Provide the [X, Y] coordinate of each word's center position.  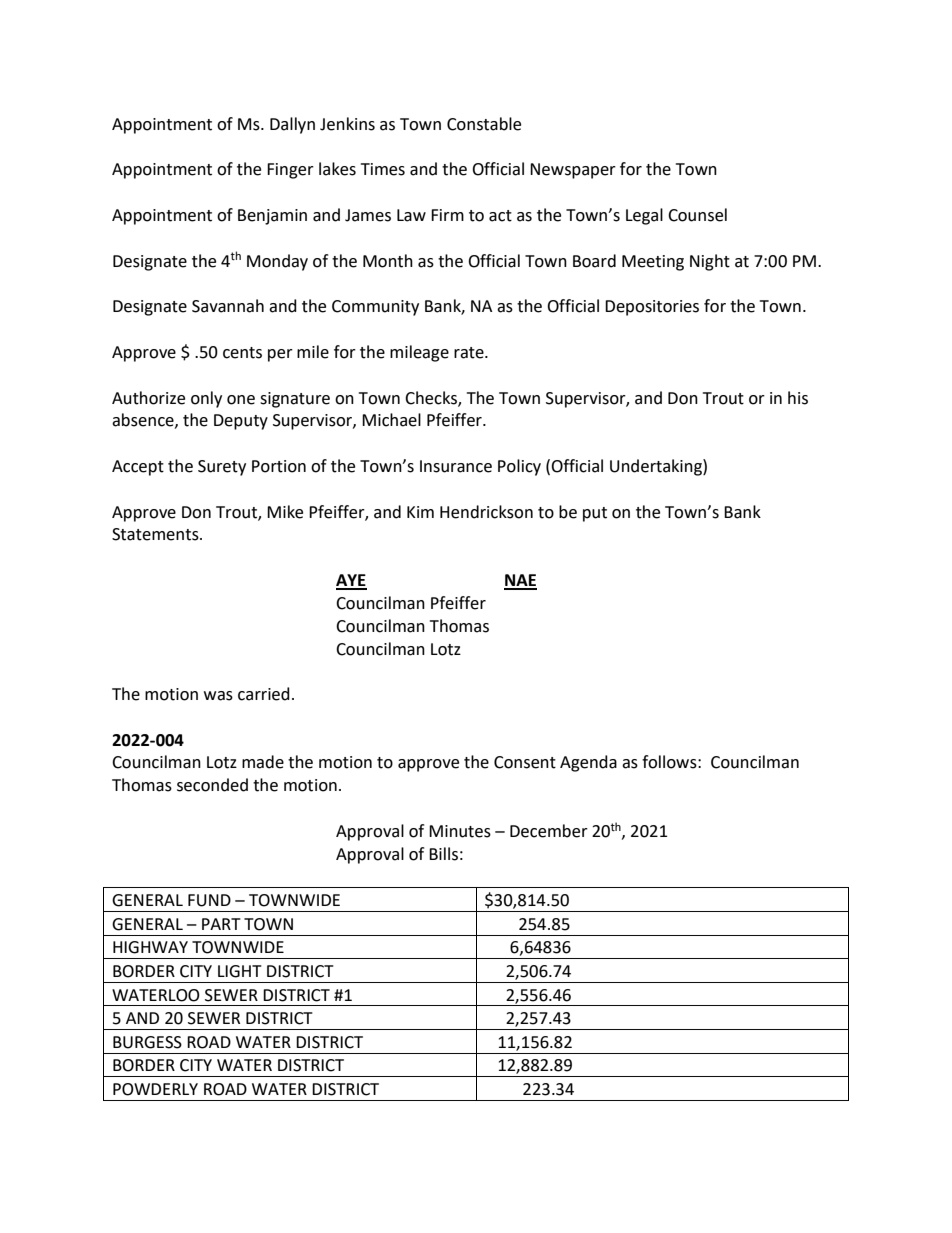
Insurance [456, 466]
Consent [525, 762]
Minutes [460, 831]
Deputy [241, 422]
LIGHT [240, 971]
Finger [290, 171]
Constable [484, 124]
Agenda [588, 763]
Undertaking [657, 467]
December [549, 831]
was [218, 696]
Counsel [697, 215]
